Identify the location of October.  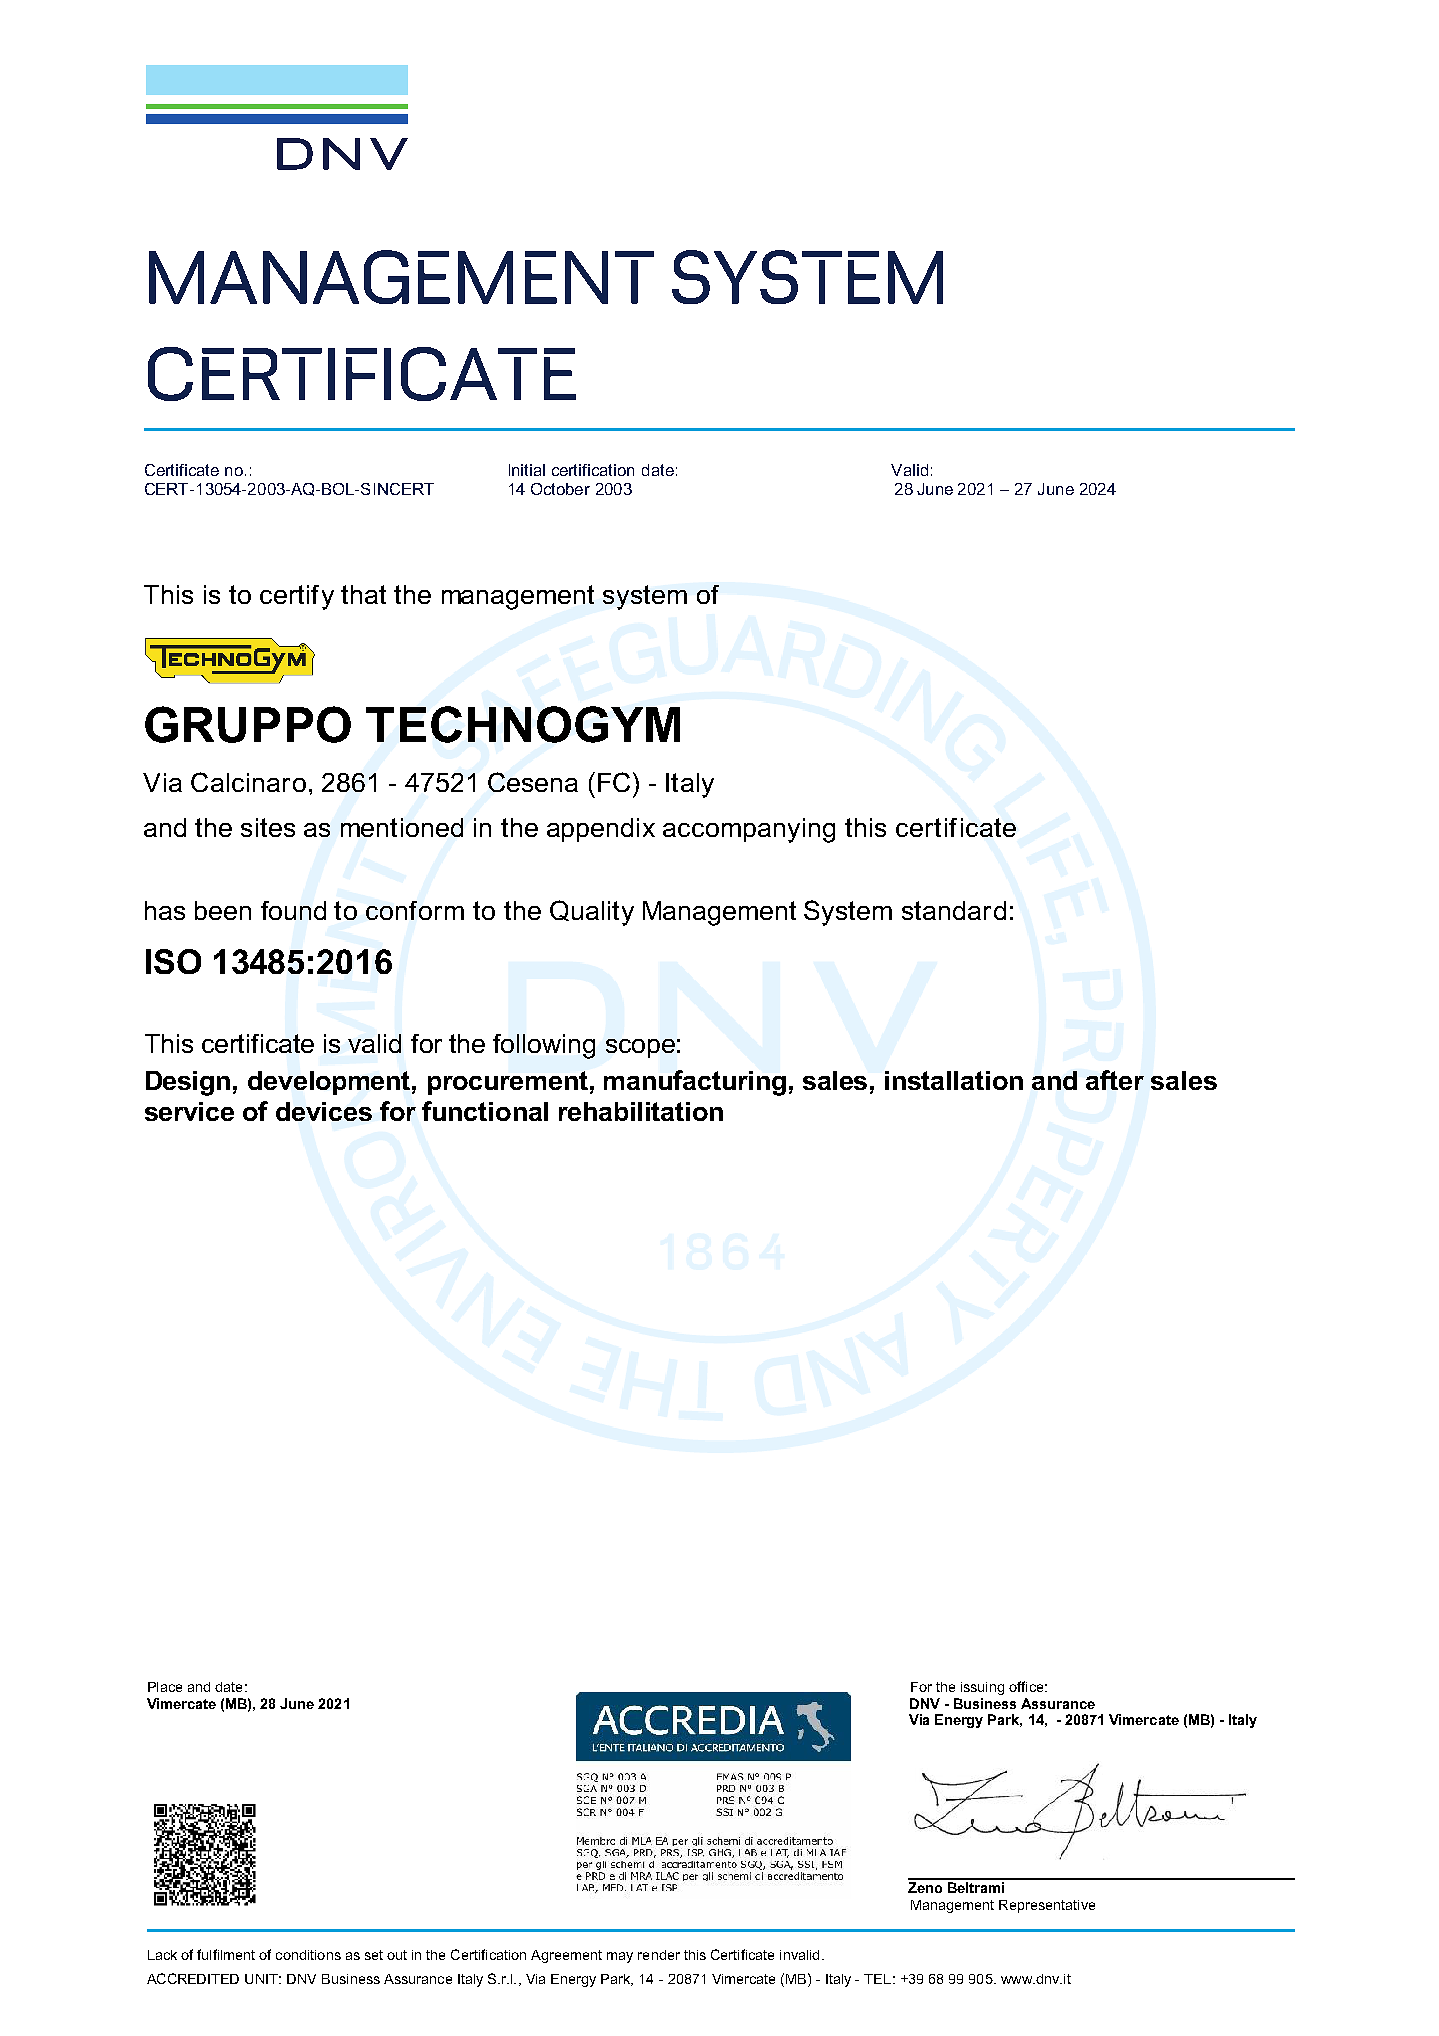
(560, 489).
